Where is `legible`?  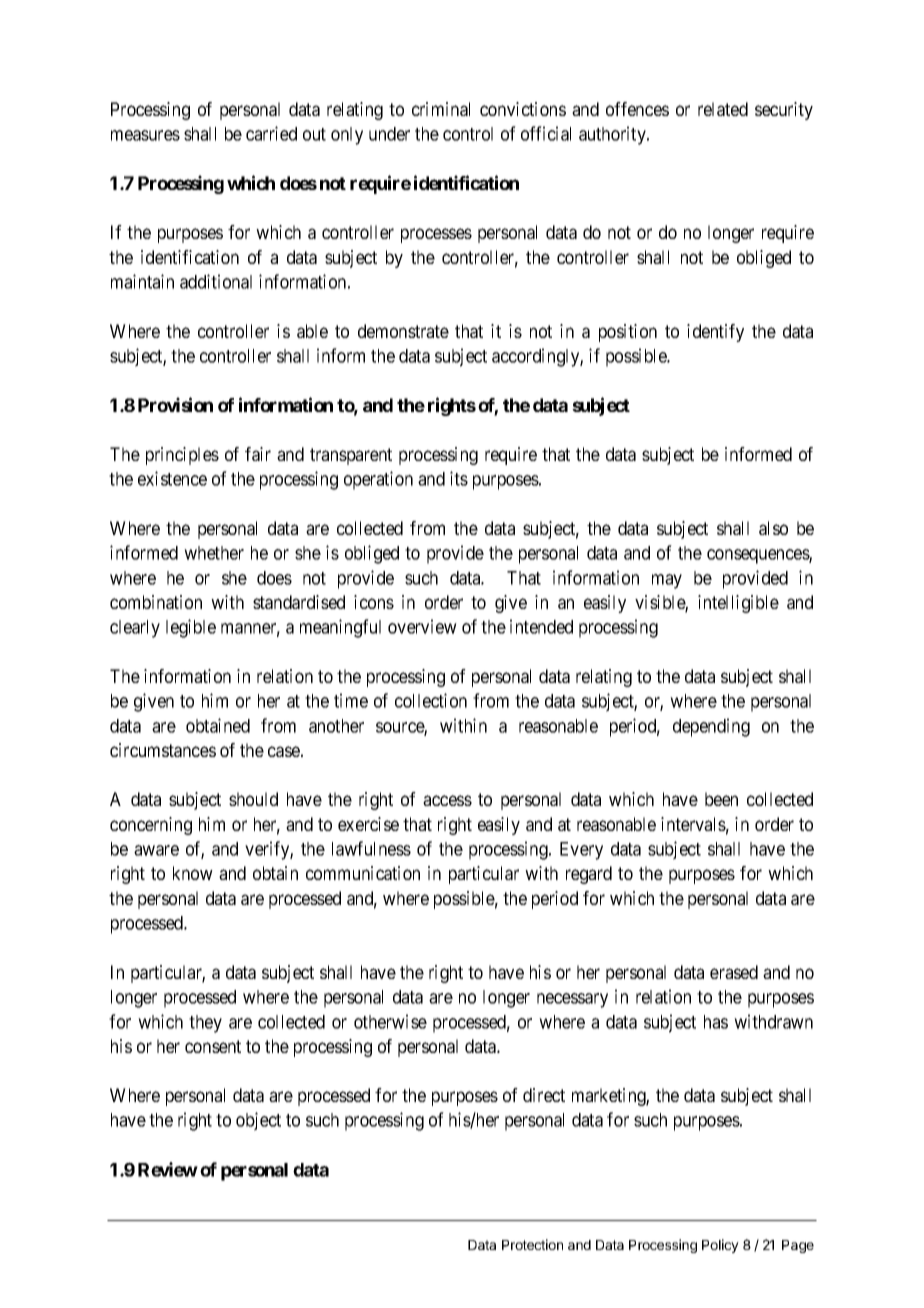 legible is located at coordinates (191, 628).
